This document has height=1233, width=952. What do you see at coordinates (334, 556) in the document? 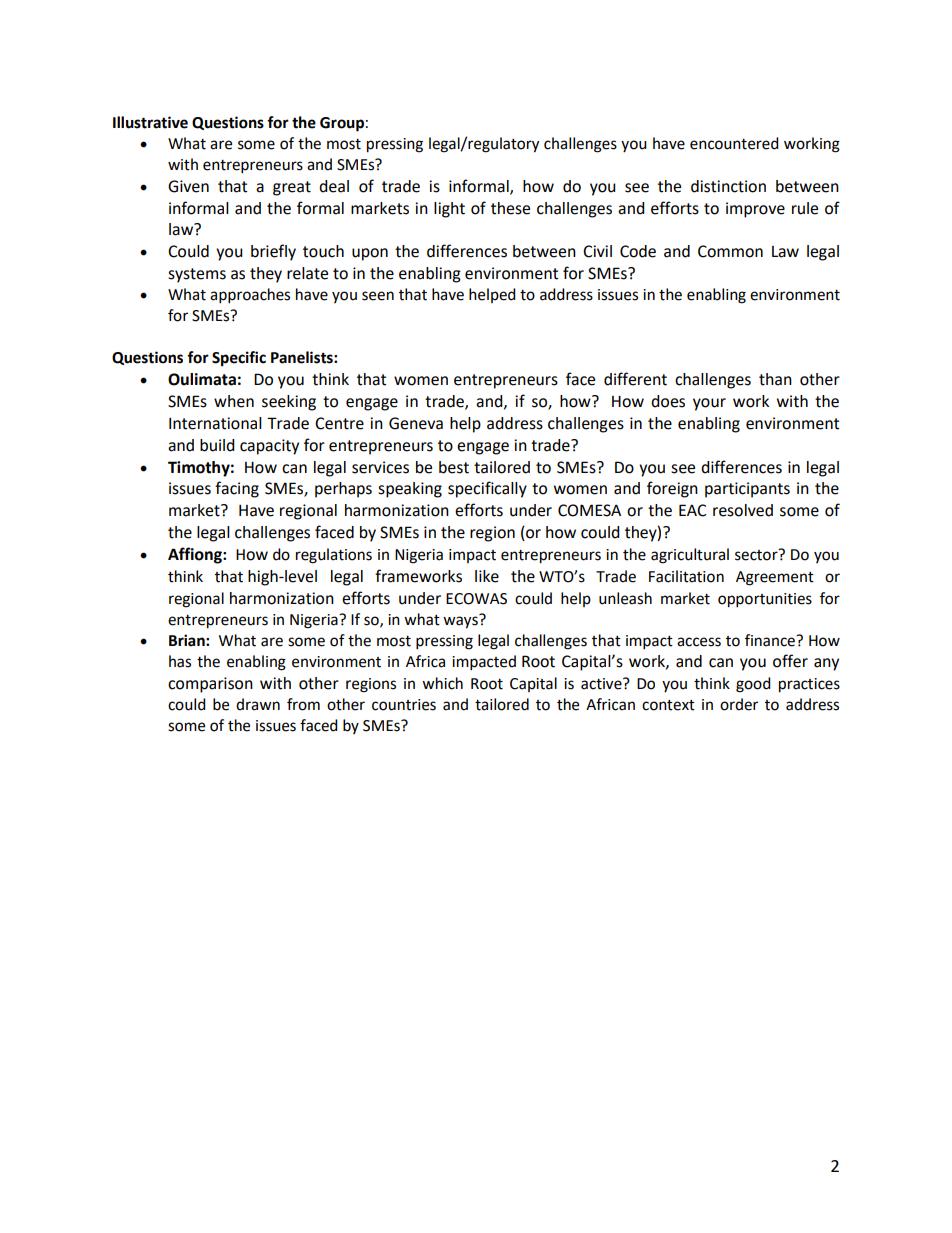
I see `regulations` at bounding box center [334, 556].
